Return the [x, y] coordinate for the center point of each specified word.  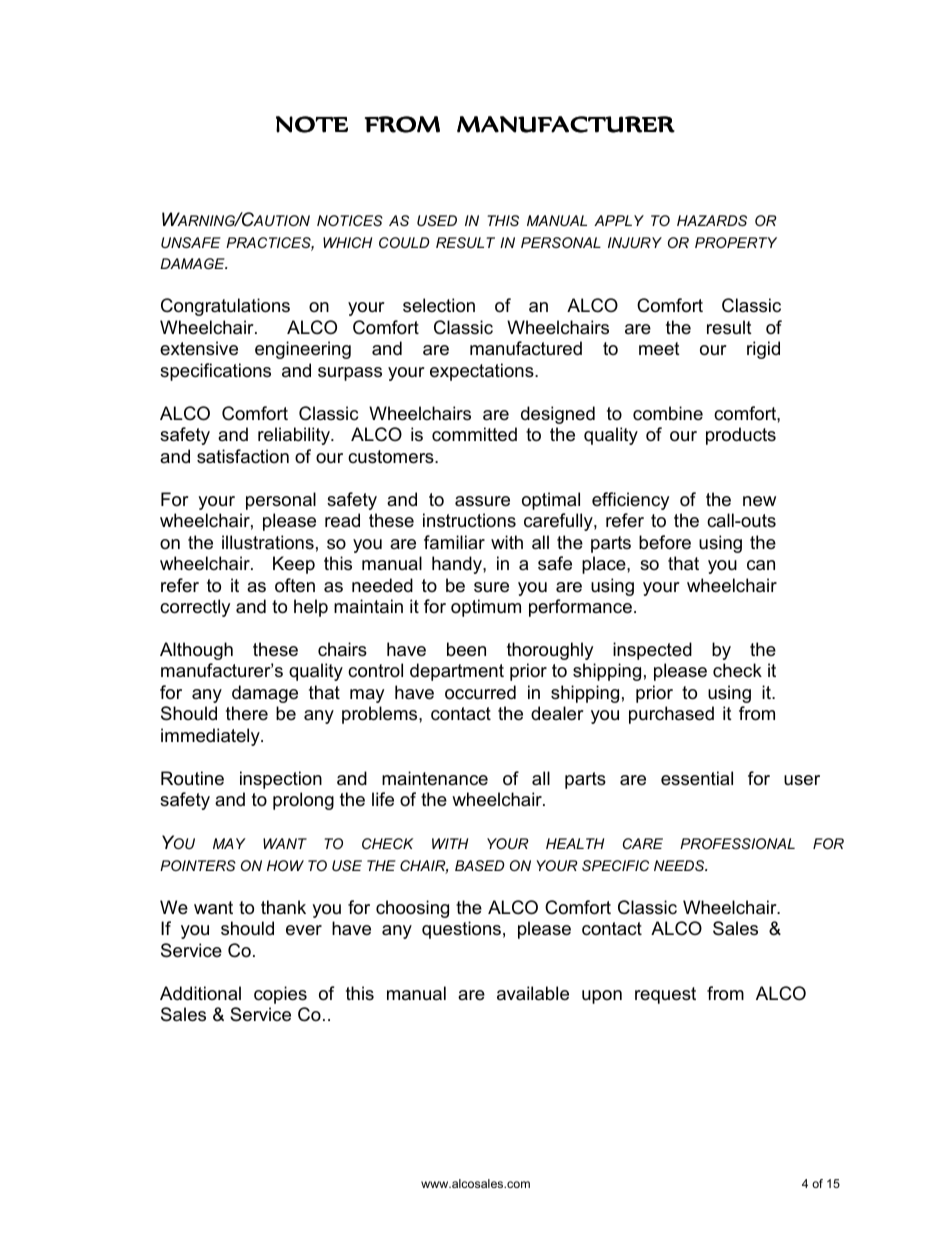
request [665, 995]
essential [697, 778]
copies [280, 995]
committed [474, 434]
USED [437, 220]
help [311, 608]
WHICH [347, 242]
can [761, 565]
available [533, 993]
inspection [281, 780]
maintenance [435, 778]
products [741, 436]
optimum [486, 608]
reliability [295, 436]
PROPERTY [736, 242]
